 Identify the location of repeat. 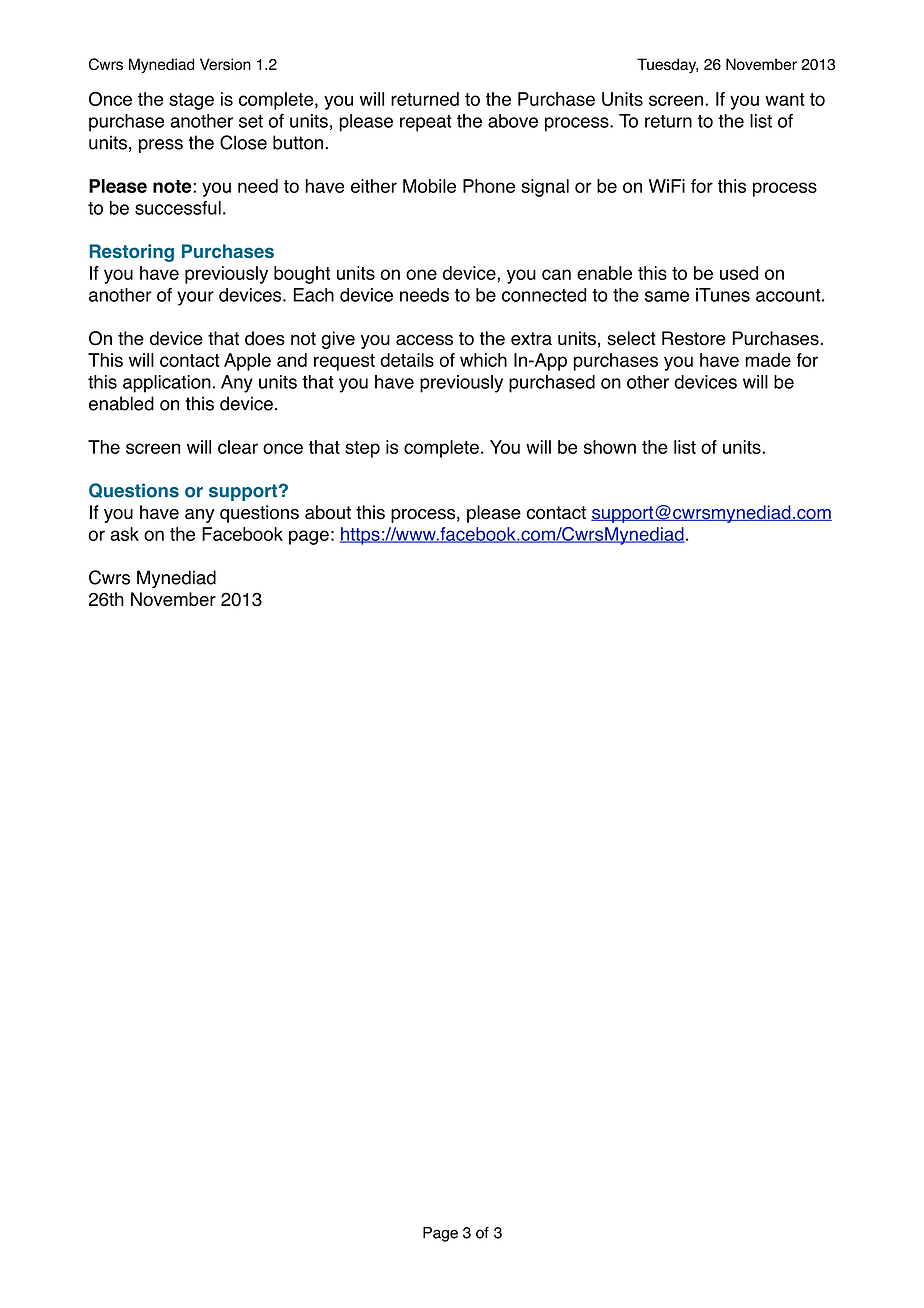
(426, 123).
